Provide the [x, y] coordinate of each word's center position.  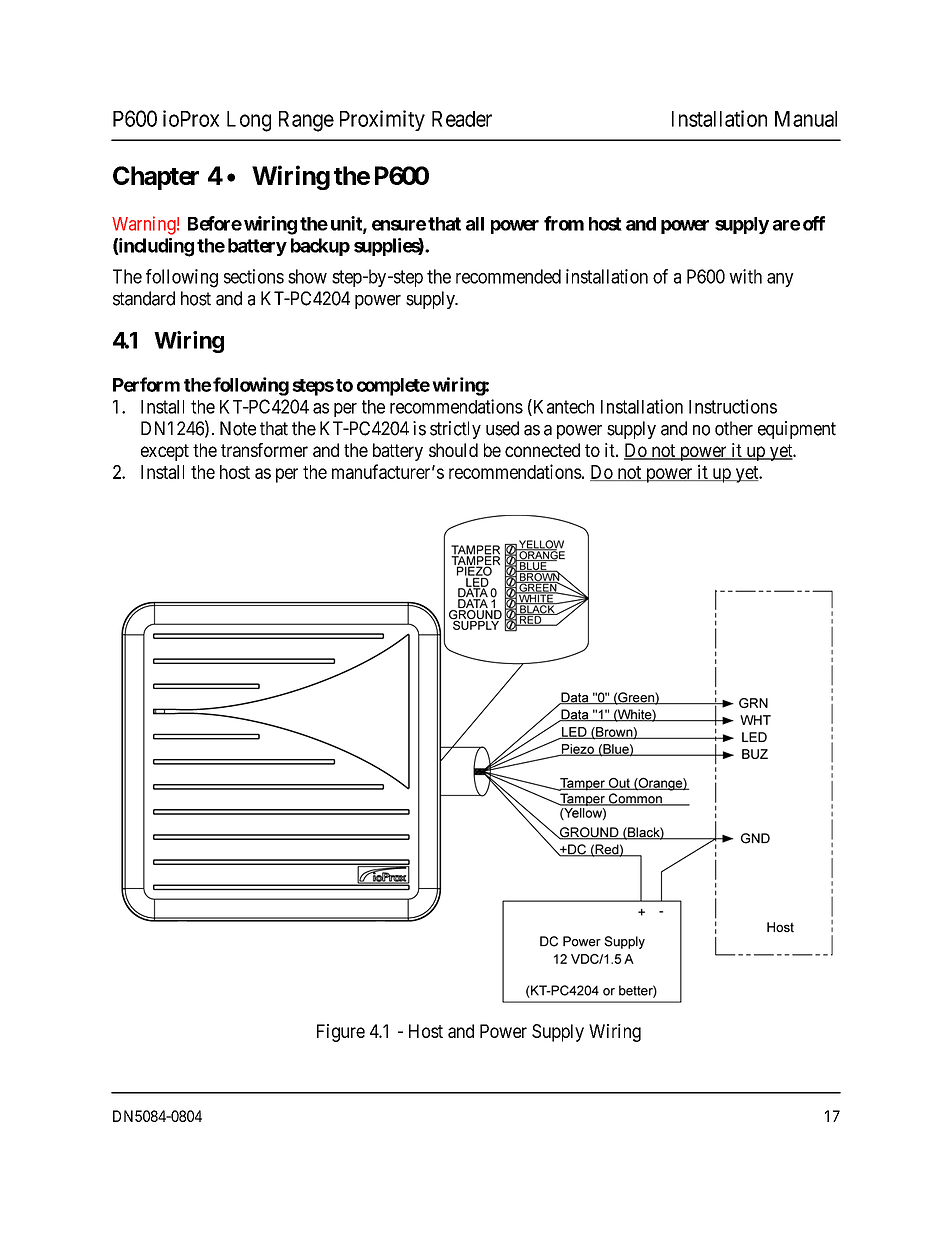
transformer [264, 450]
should [453, 450]
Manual [806, 119]
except [165, 452]
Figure [341, 1033]
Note [238, 428]
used [502, 428]
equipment [797, 430]
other [734, 428]
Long [249, 121]
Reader [462, 119]
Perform [146, 384]
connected [542, 450]
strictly [455, 430]
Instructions [733, 406]
